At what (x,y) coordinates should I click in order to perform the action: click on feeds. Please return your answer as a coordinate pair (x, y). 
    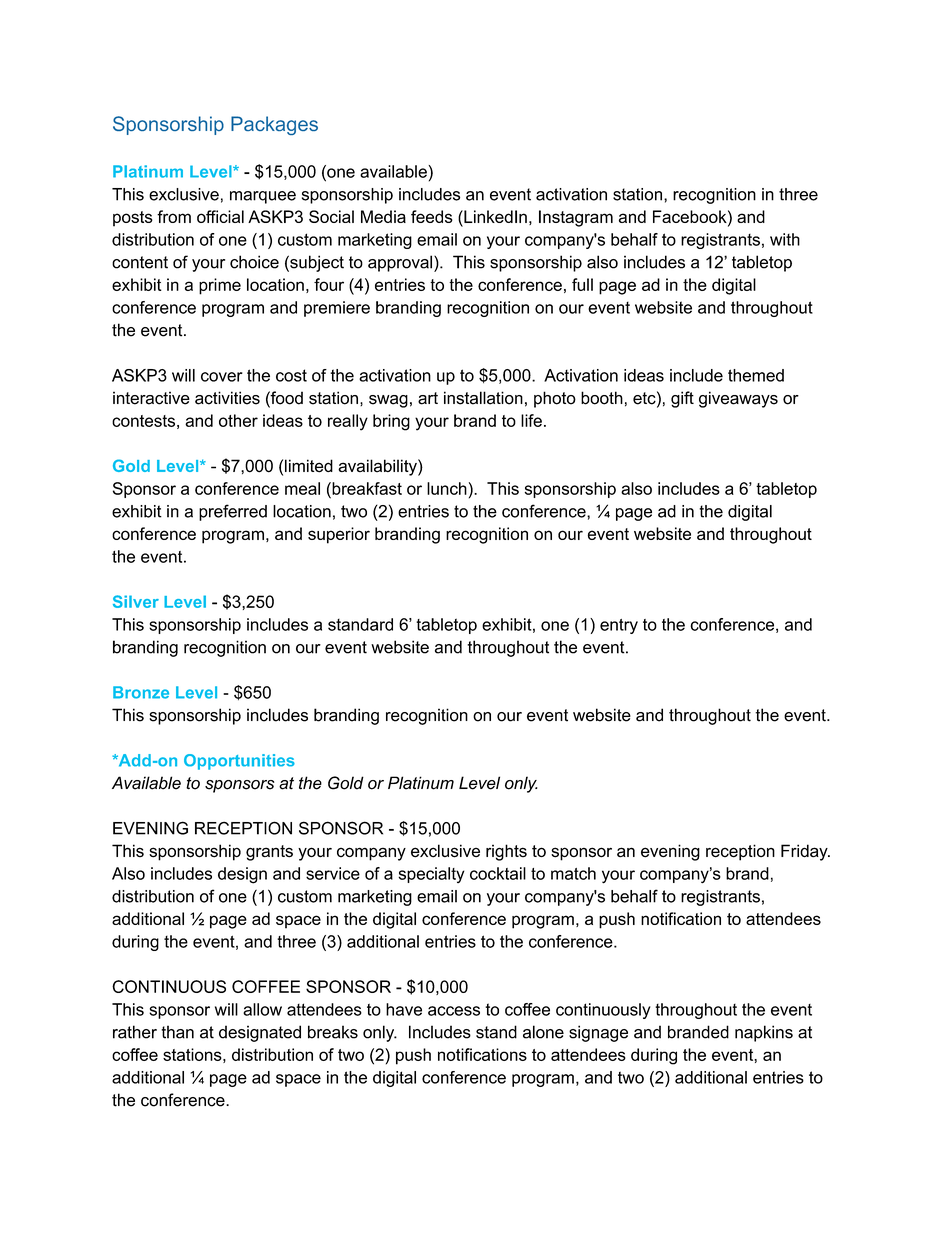
    Looking at the image, I should click on (432, 216).
